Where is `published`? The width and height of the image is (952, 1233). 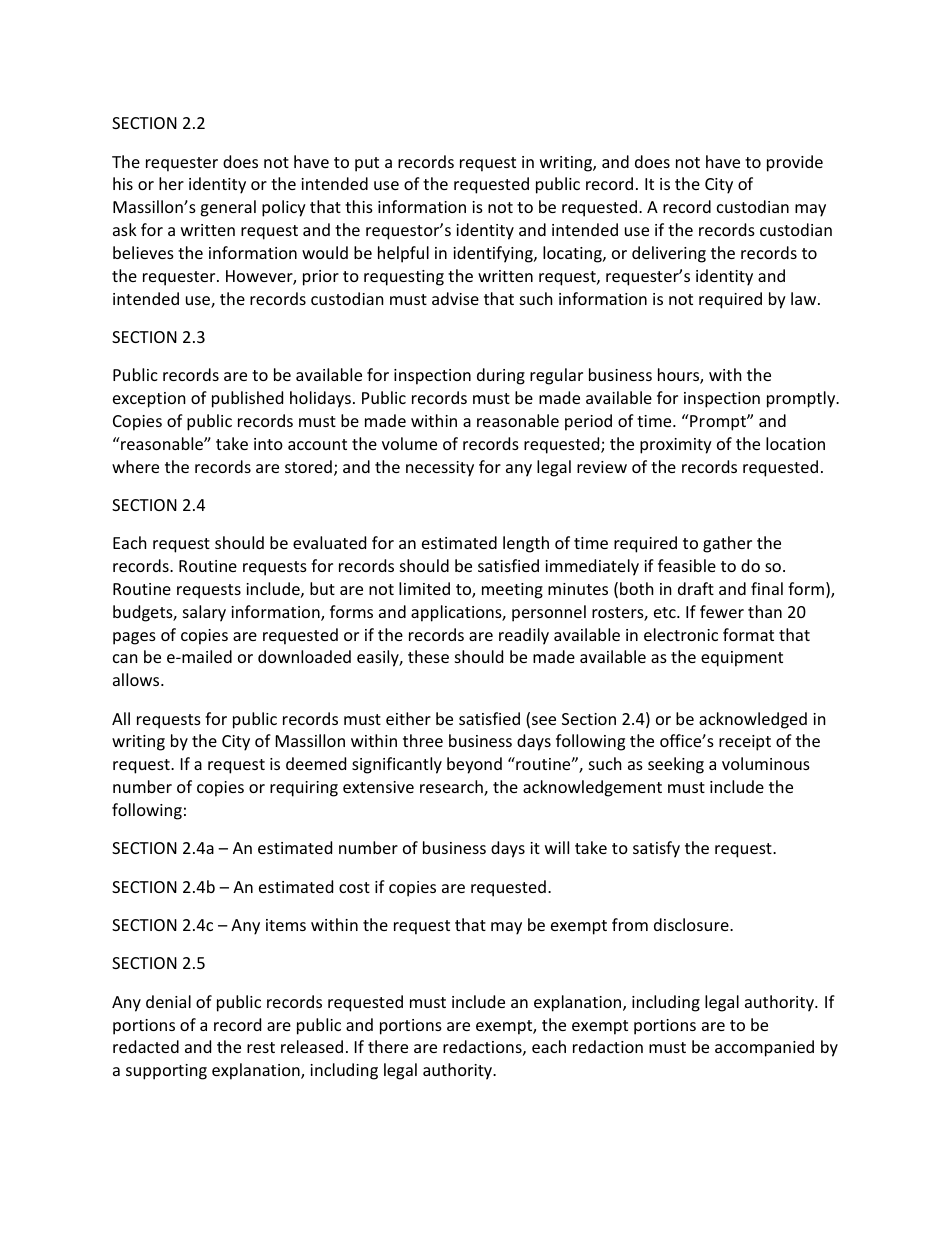
published is located at coordinates (247, 399).
